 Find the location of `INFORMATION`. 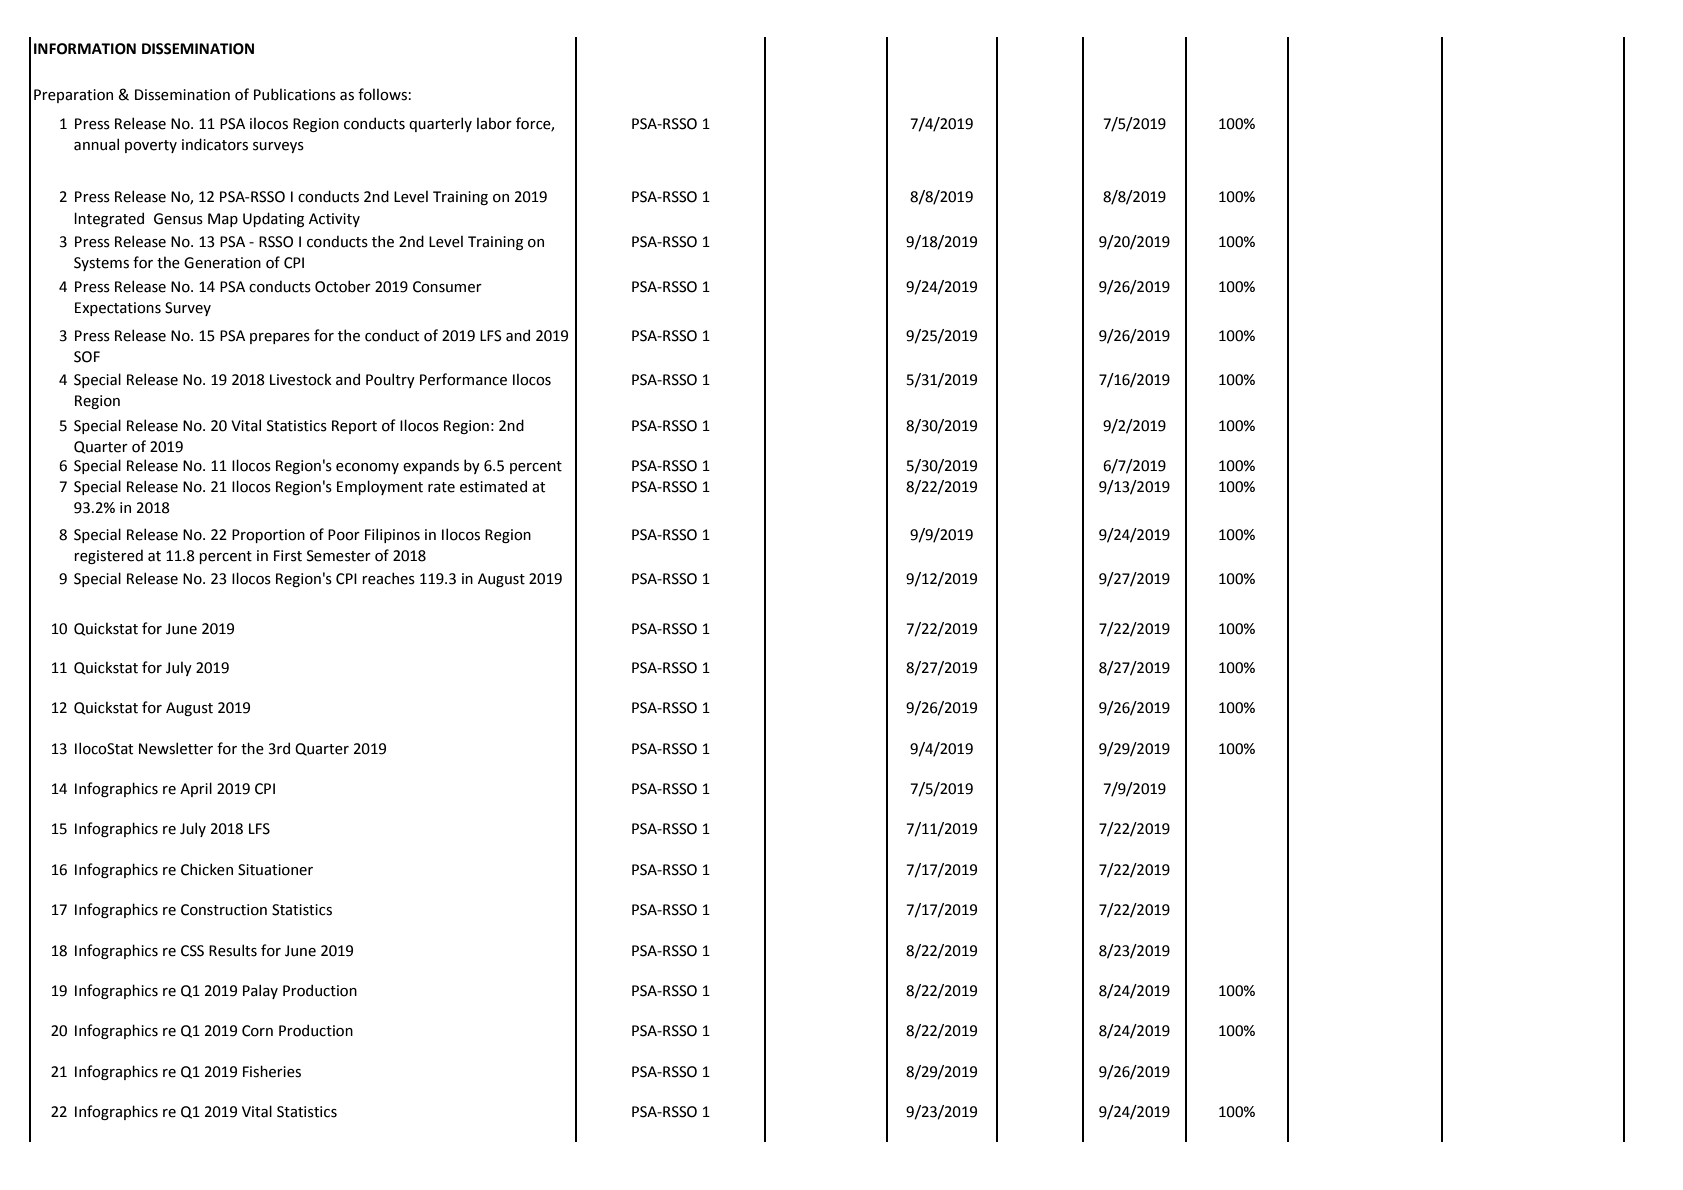

INFORMATION is located at coordinates (85, 49).
